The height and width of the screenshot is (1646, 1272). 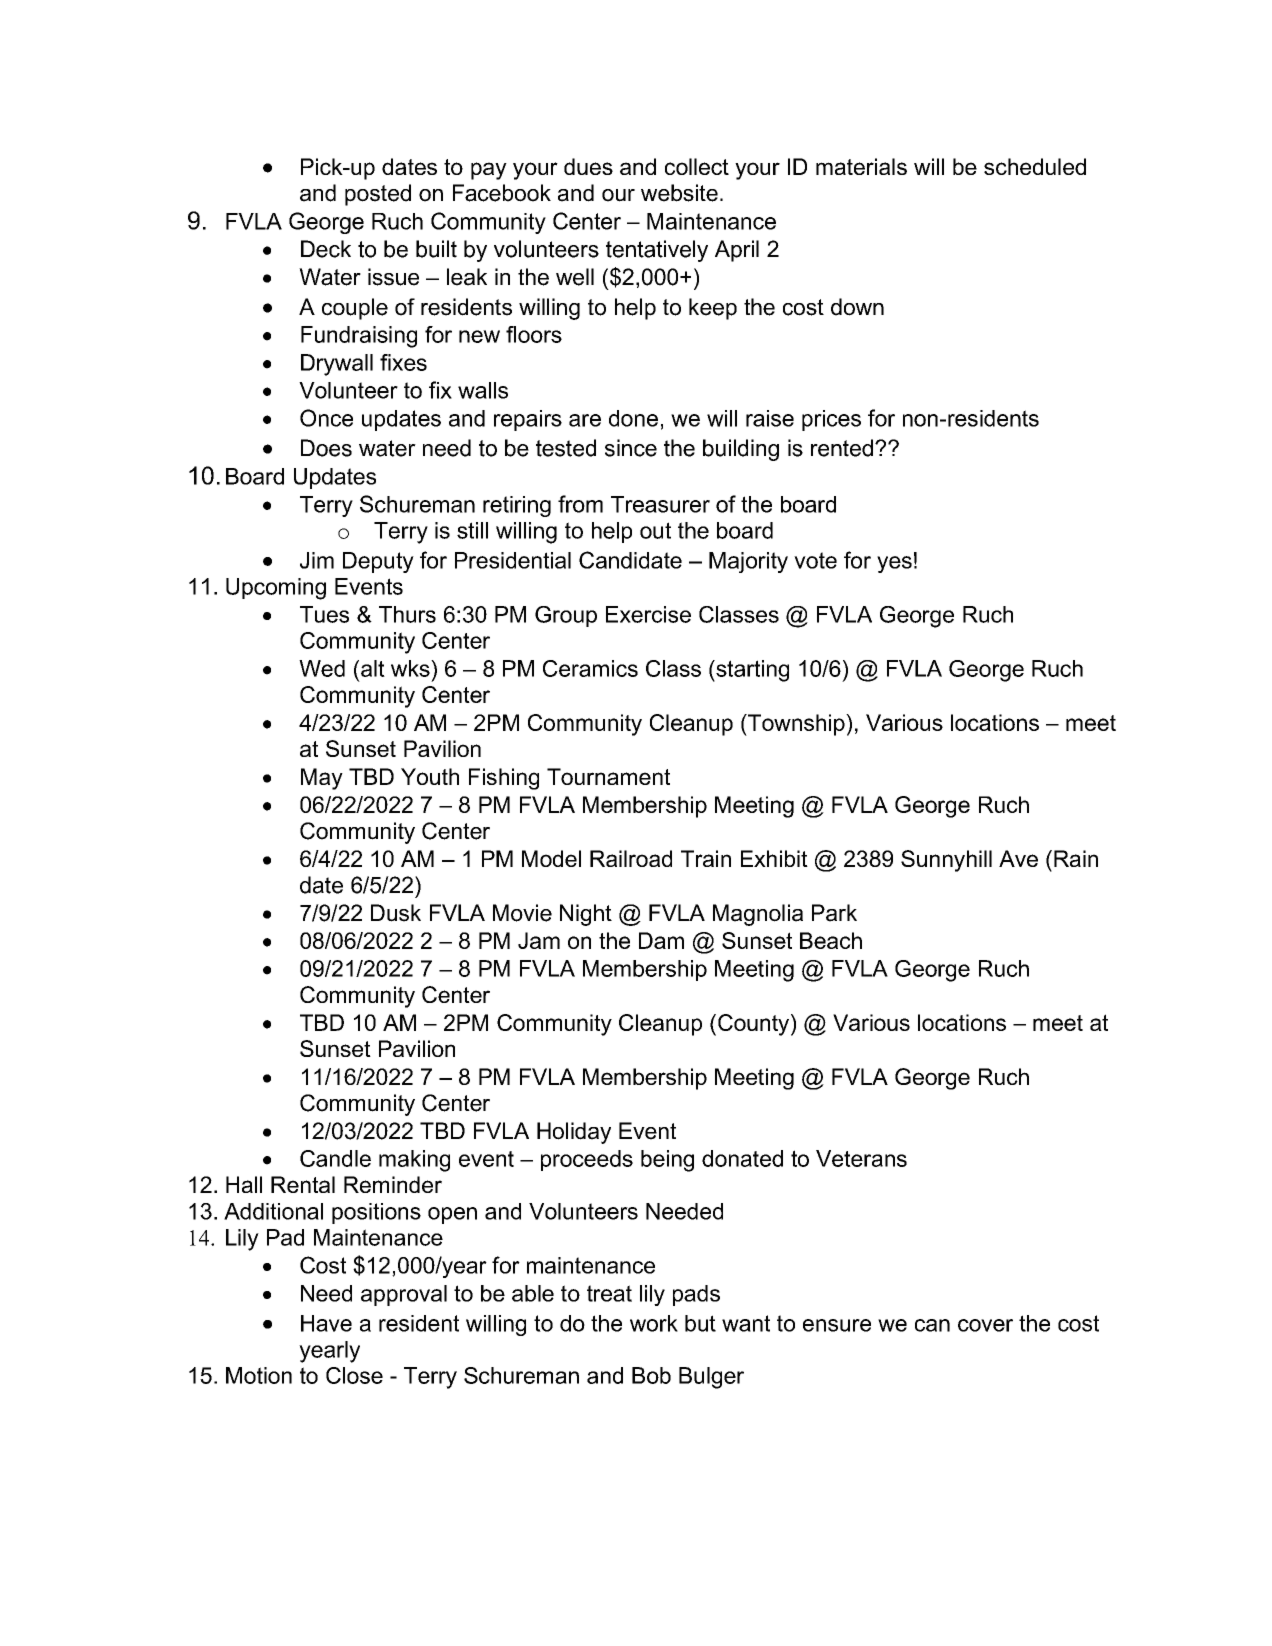 I want to click on Wed, so click(x=322, y=668).
